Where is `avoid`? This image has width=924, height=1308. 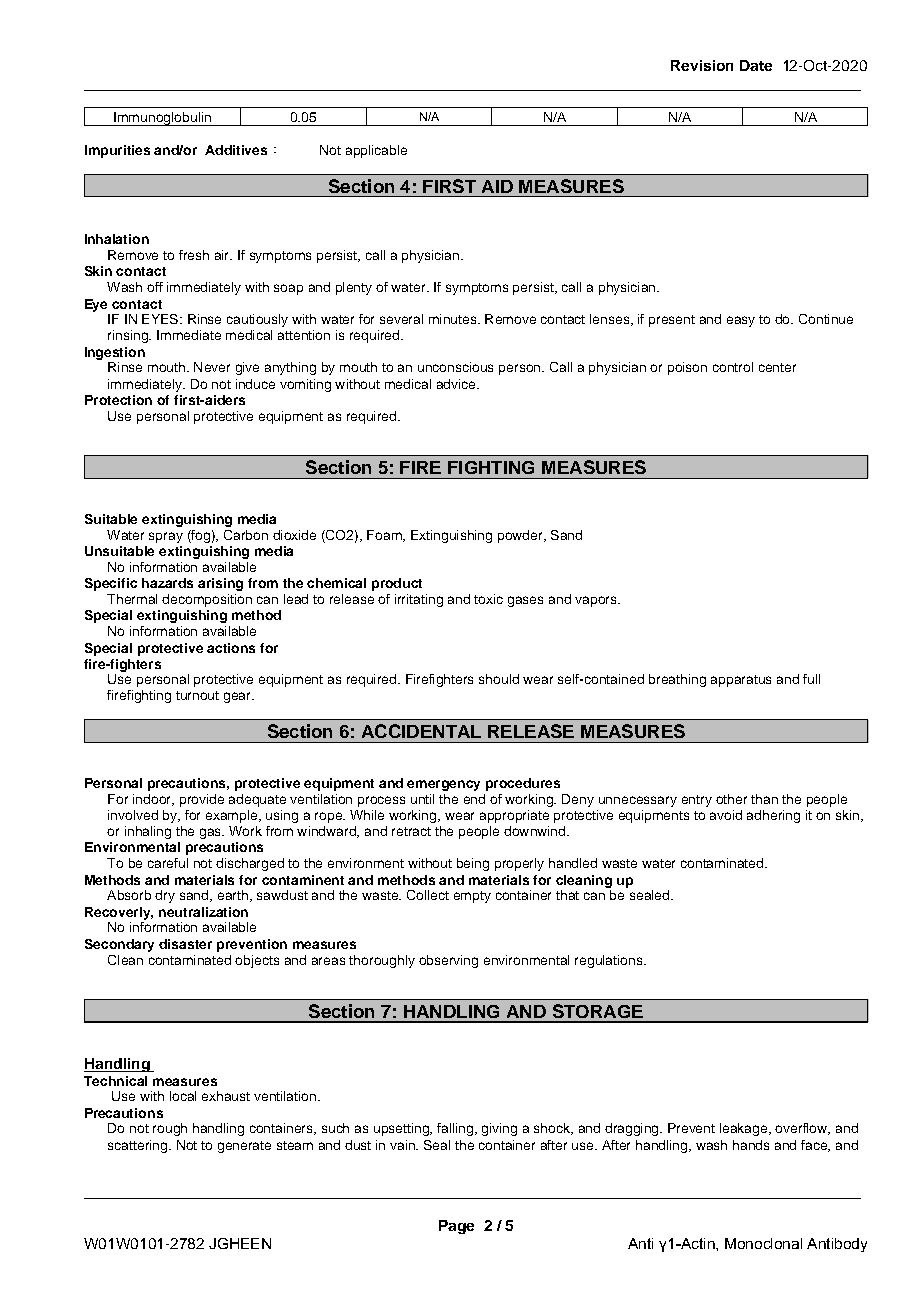 avoid is located at coordinates (726, 815).
